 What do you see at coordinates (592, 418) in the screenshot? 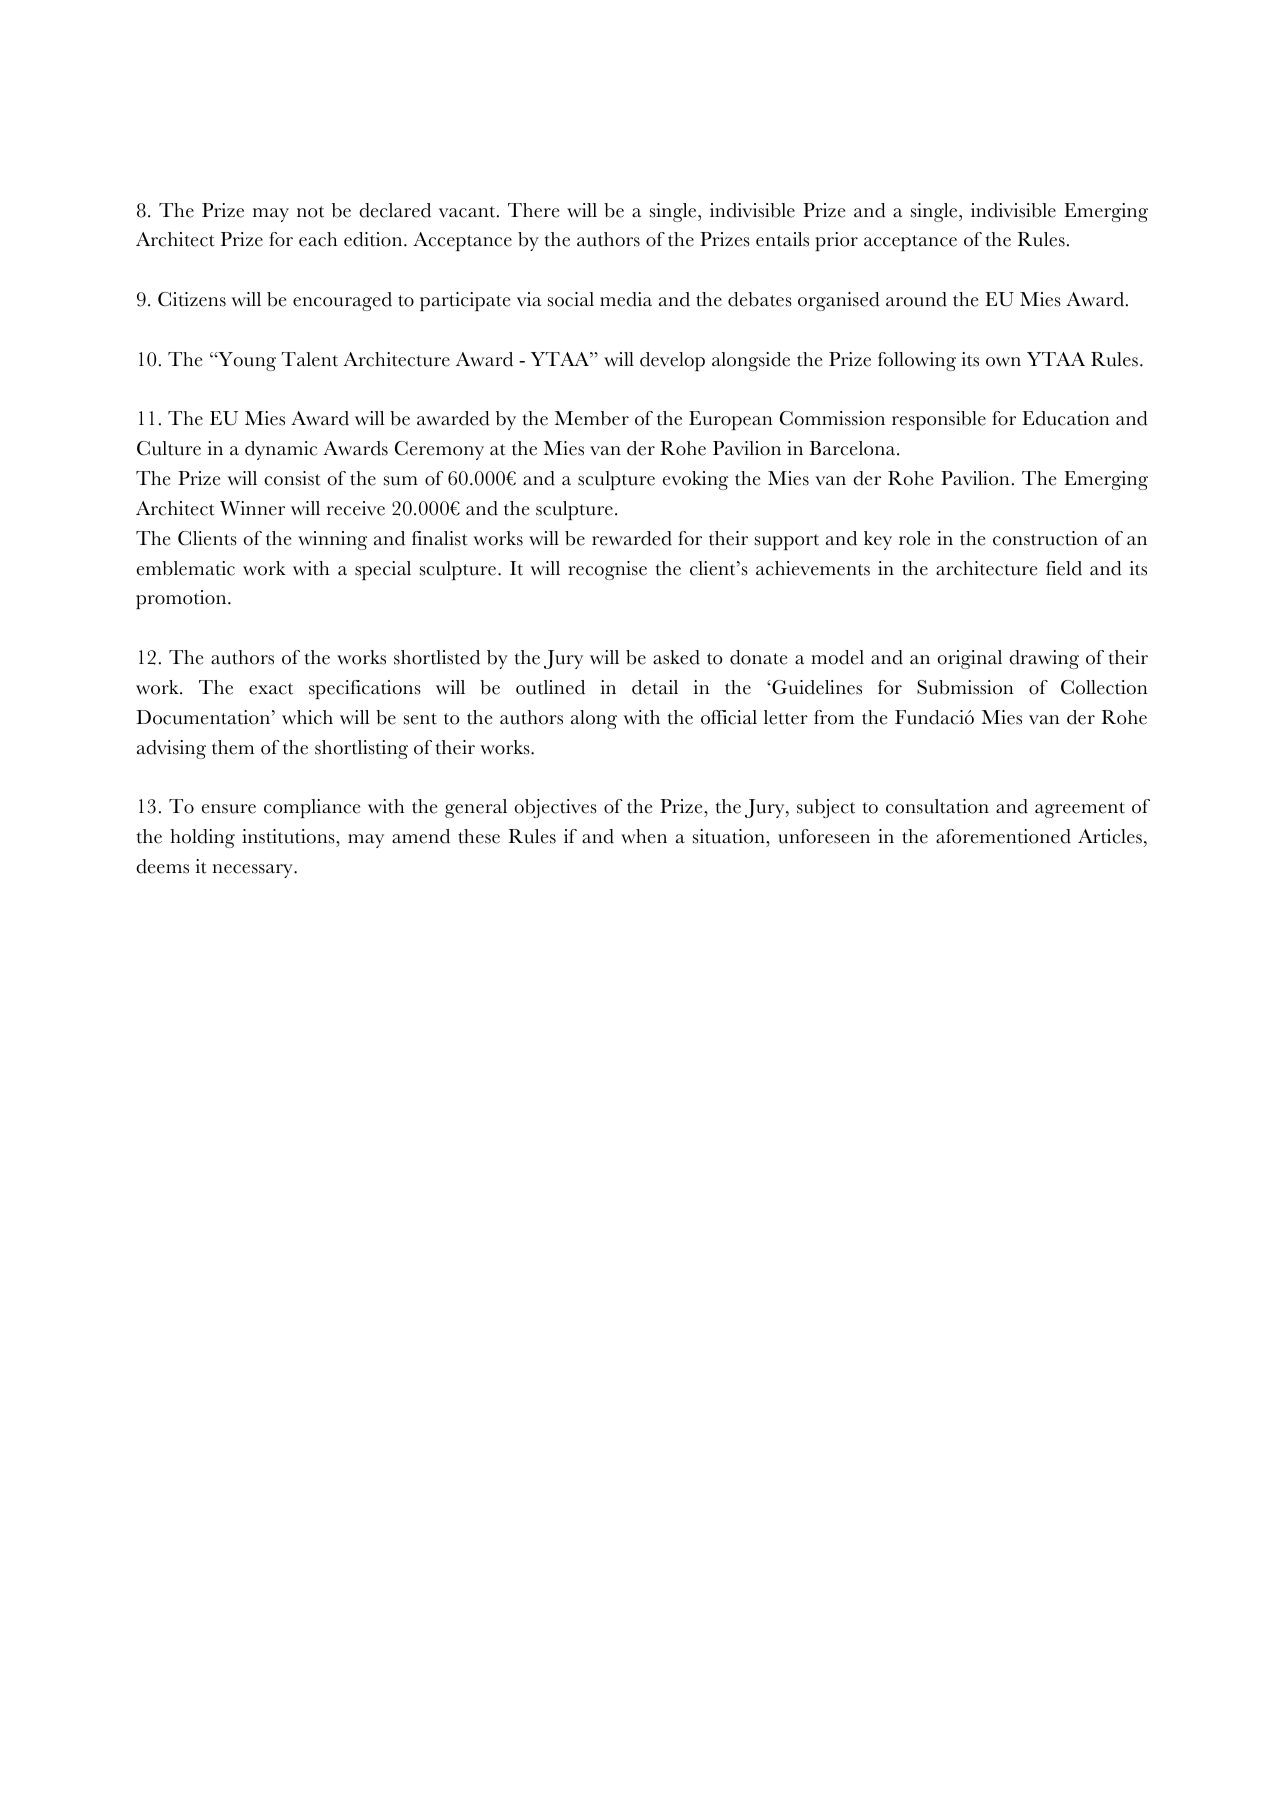
I see `Member` at bounding box center [592, 418].
